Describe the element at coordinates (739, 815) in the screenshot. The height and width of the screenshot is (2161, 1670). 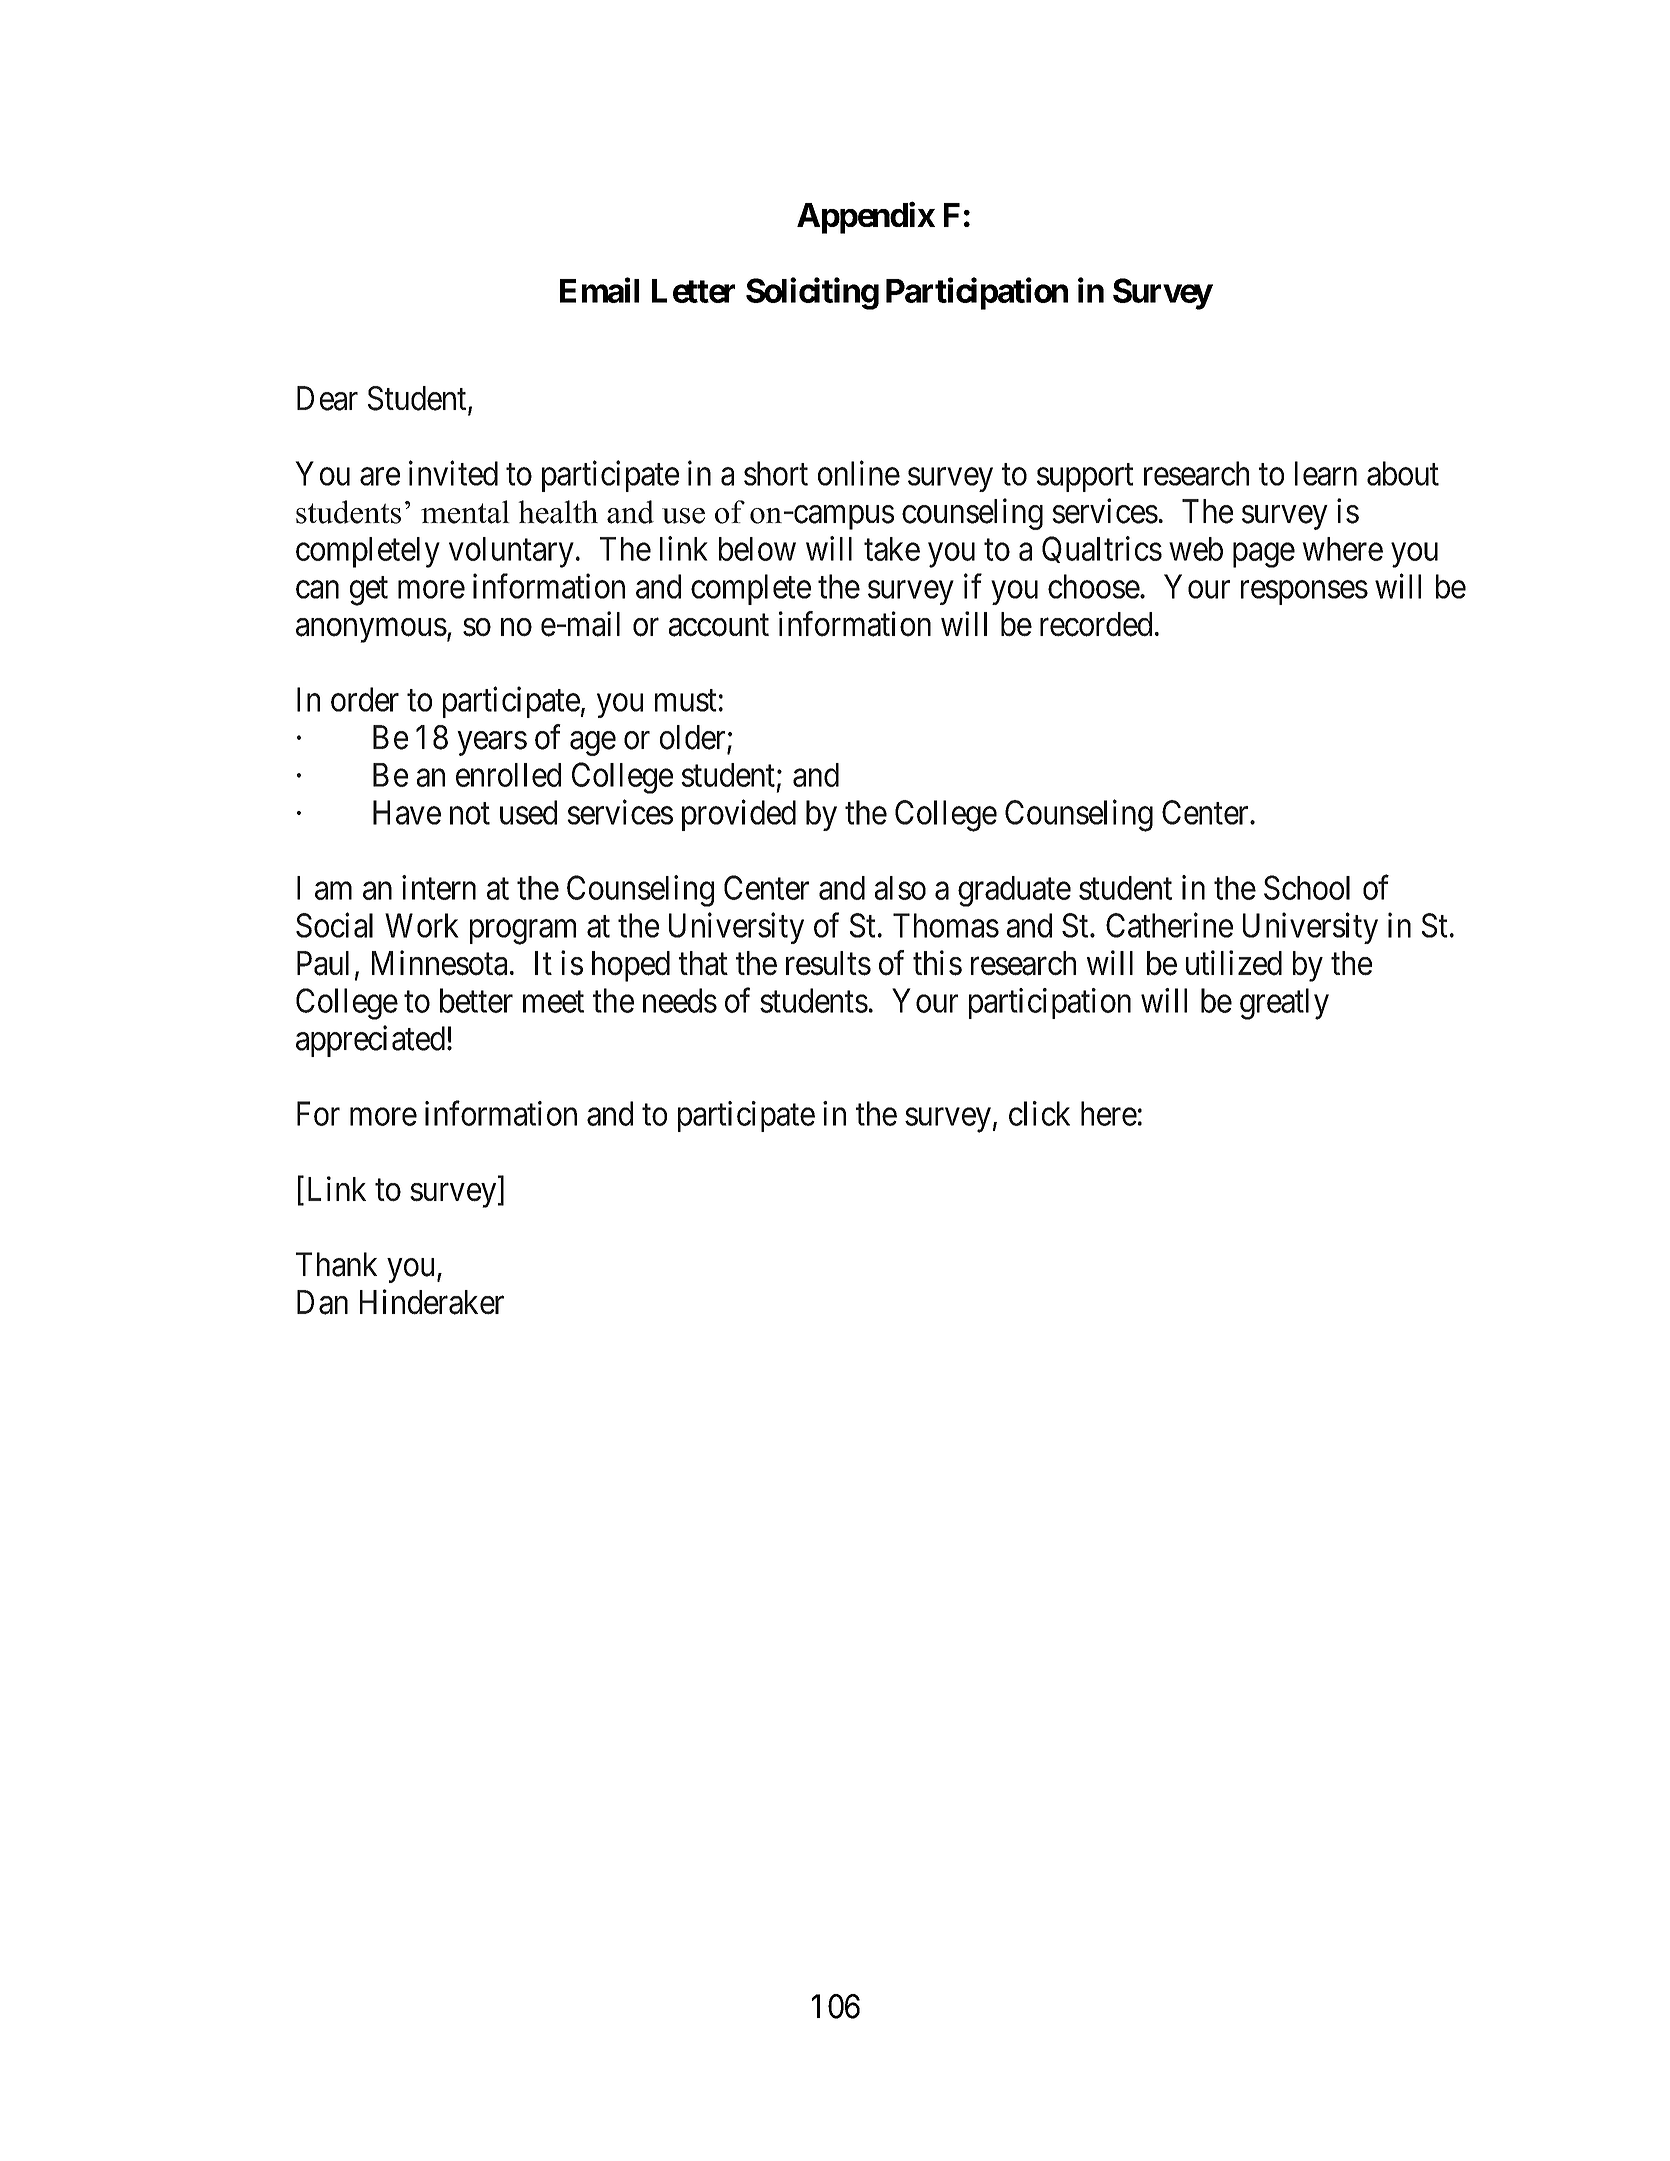
I see `provided` at that location.
